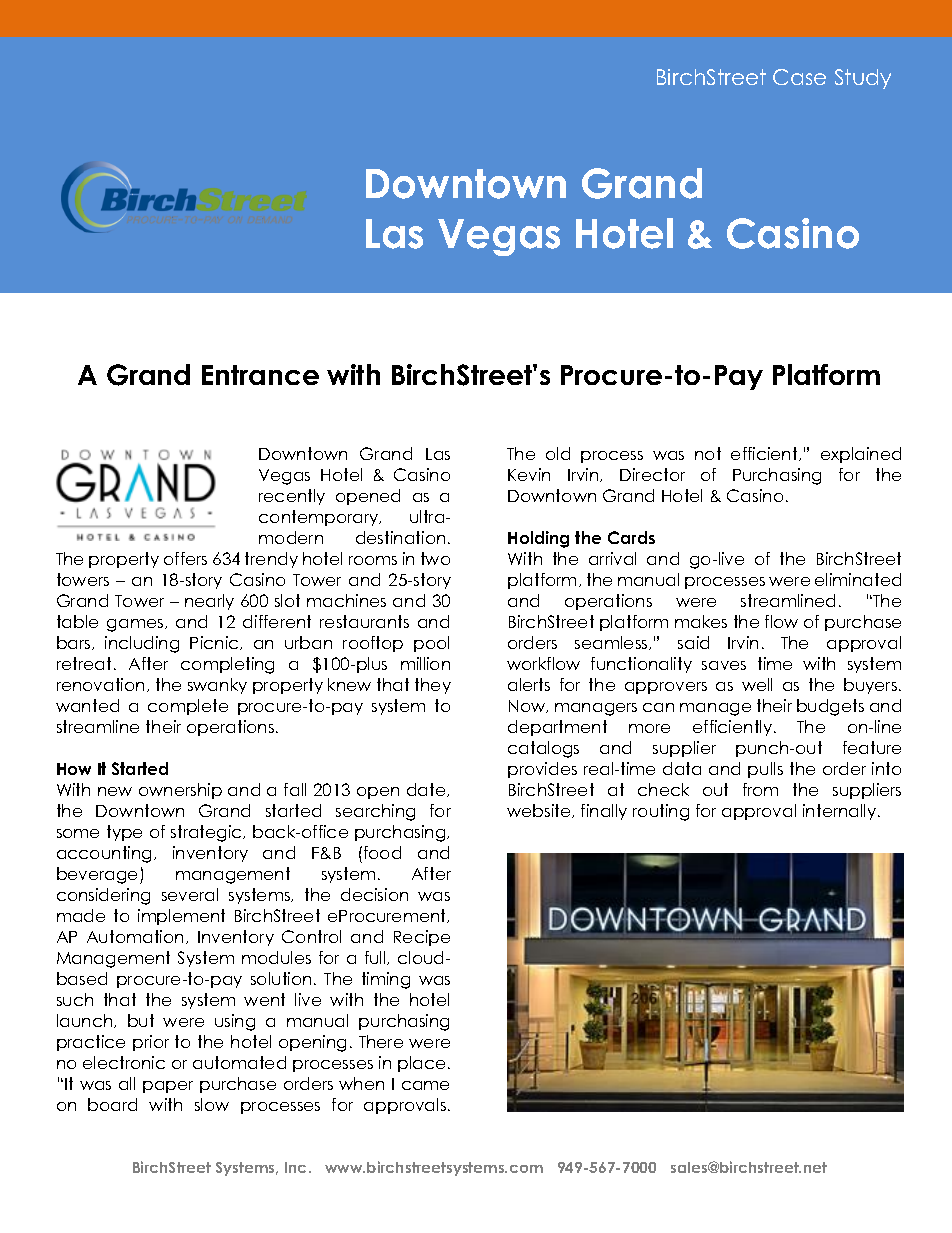 The image size is (952, 1233). What do you see at coordinates (765, 770) in the screenshot?
I see `pulls` at bounding box center [765, 770].
